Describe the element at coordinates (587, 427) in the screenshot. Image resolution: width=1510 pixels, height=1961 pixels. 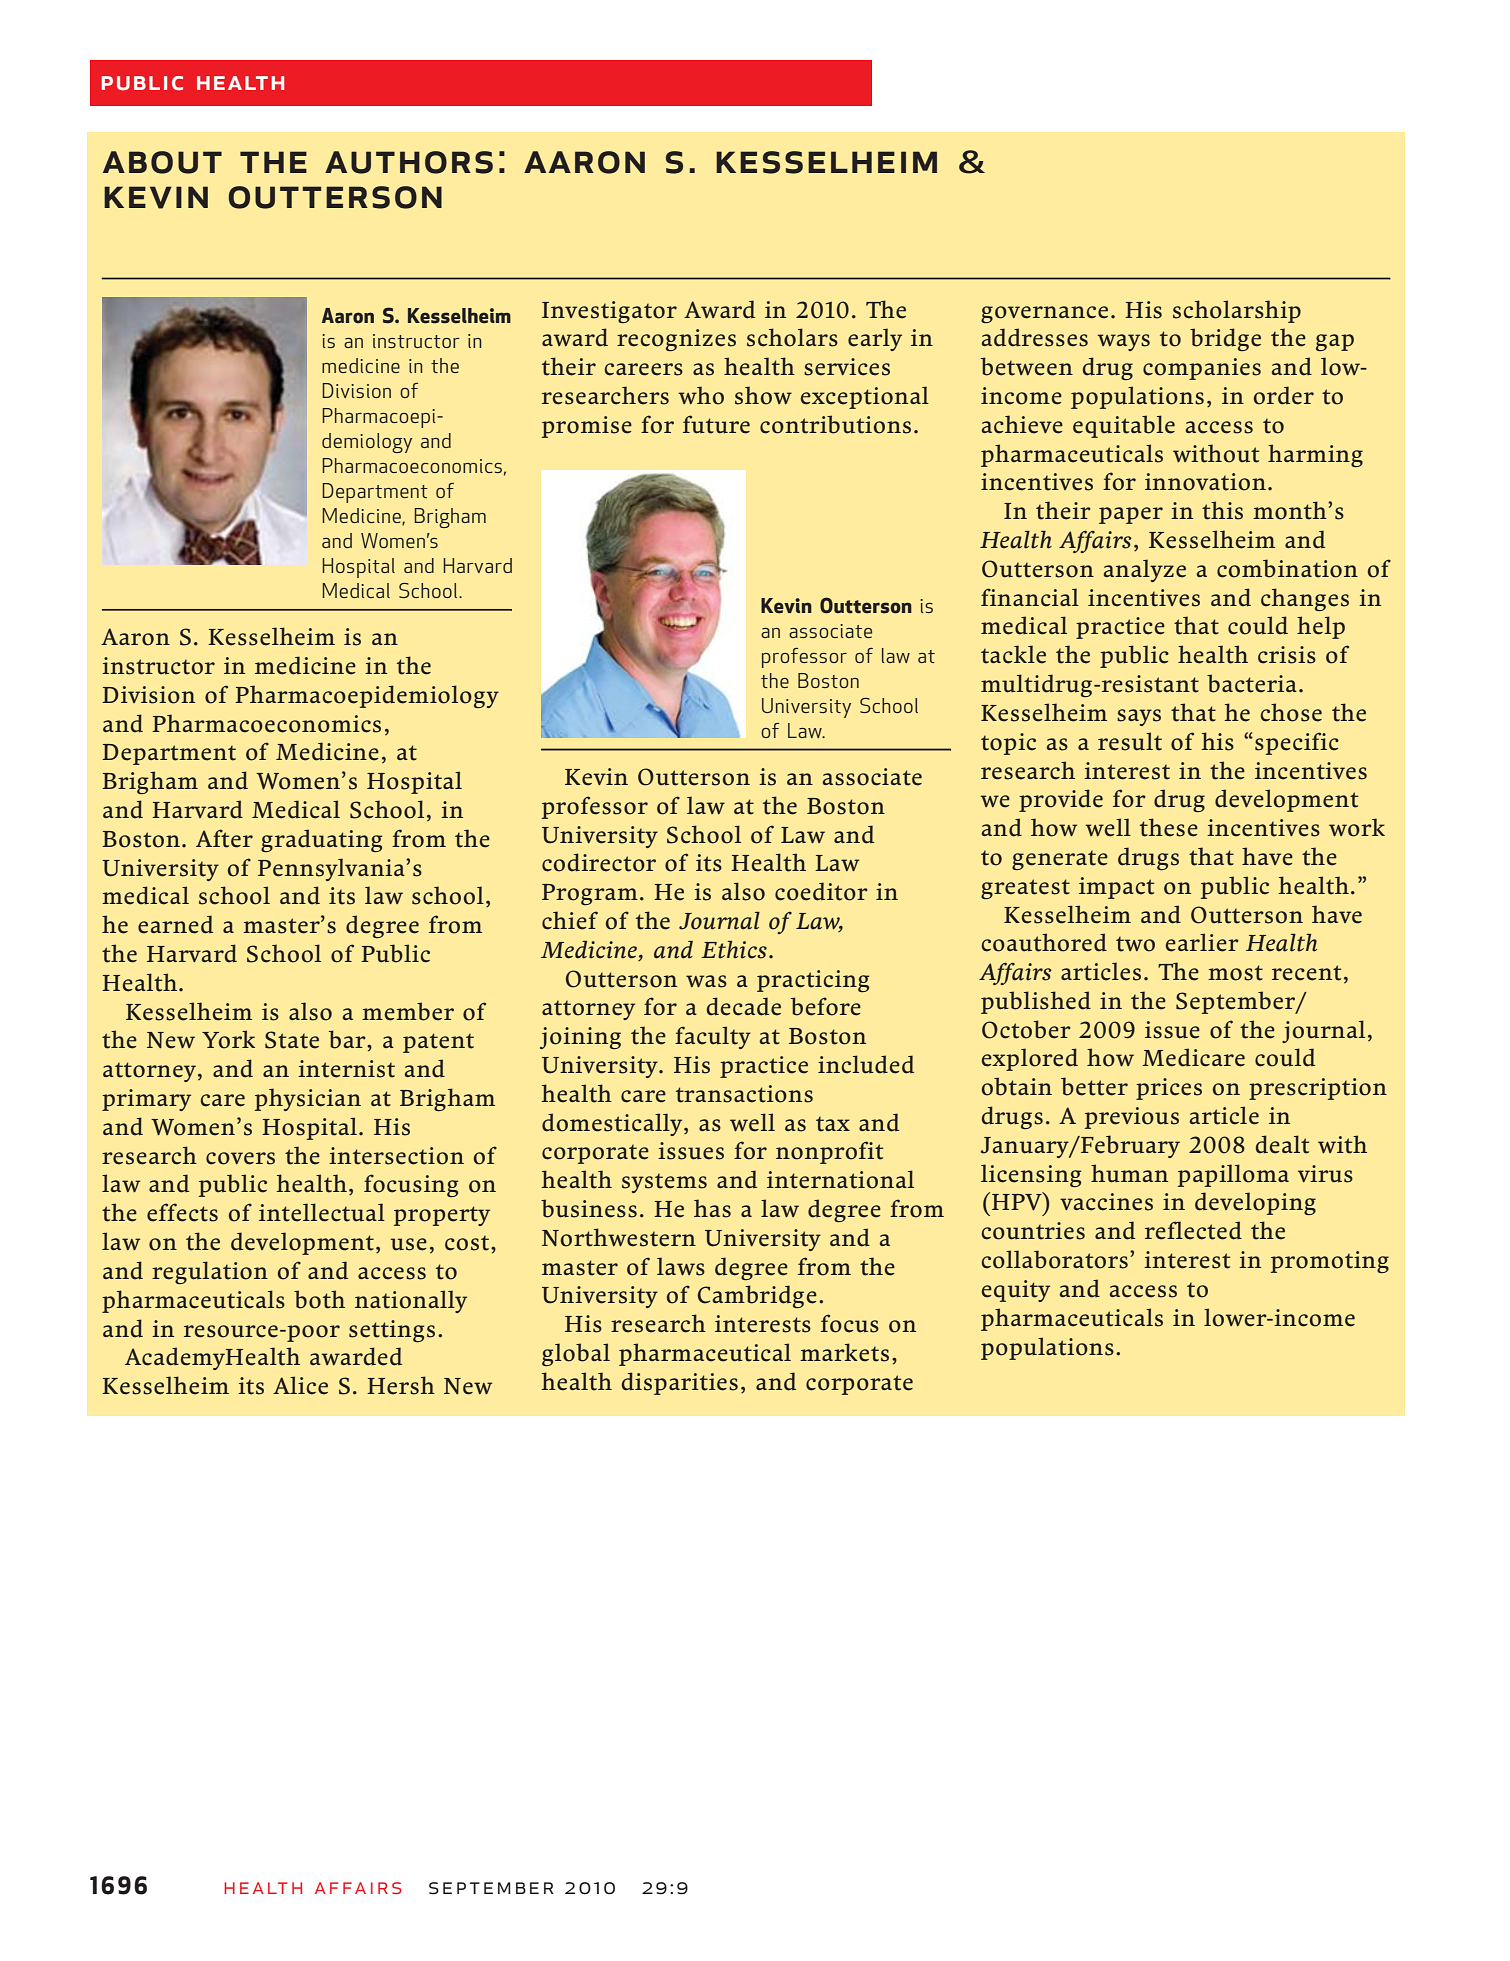
I see `promise` at that location.
